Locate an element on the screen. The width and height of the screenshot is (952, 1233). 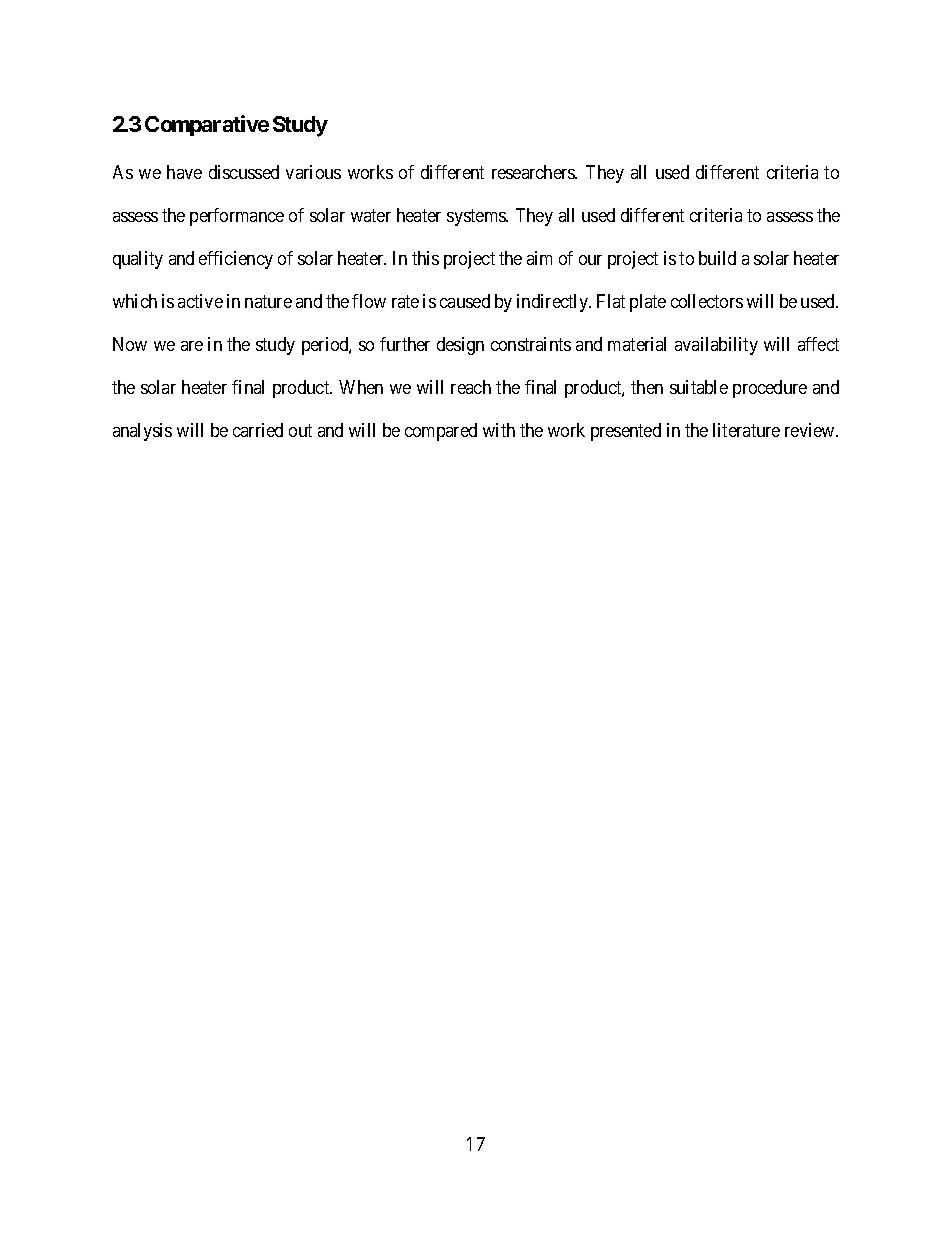
rate is located at coordinates (405, 301).
